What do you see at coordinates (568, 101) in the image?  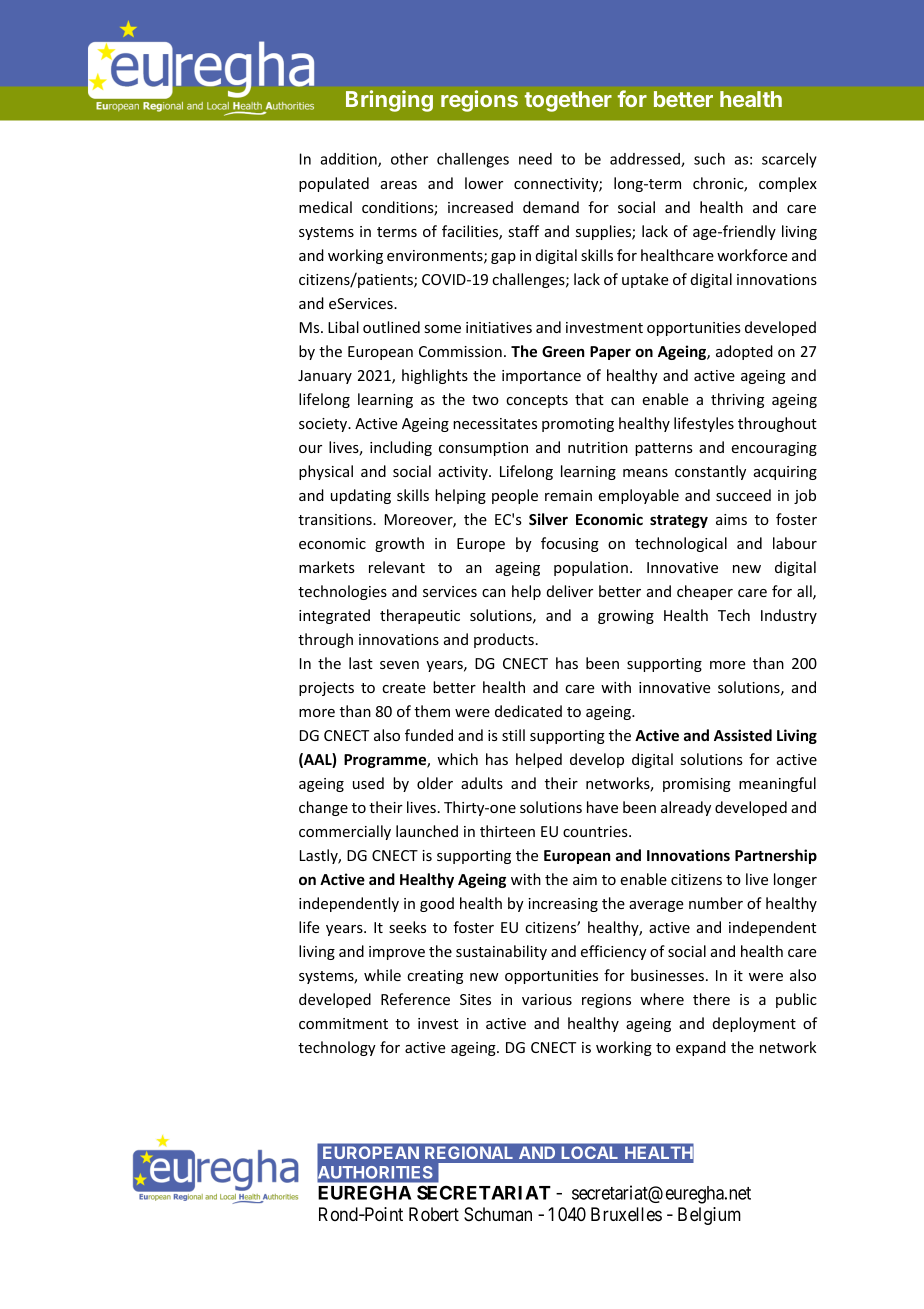 I see `together` at bounding box center [568, 101].
